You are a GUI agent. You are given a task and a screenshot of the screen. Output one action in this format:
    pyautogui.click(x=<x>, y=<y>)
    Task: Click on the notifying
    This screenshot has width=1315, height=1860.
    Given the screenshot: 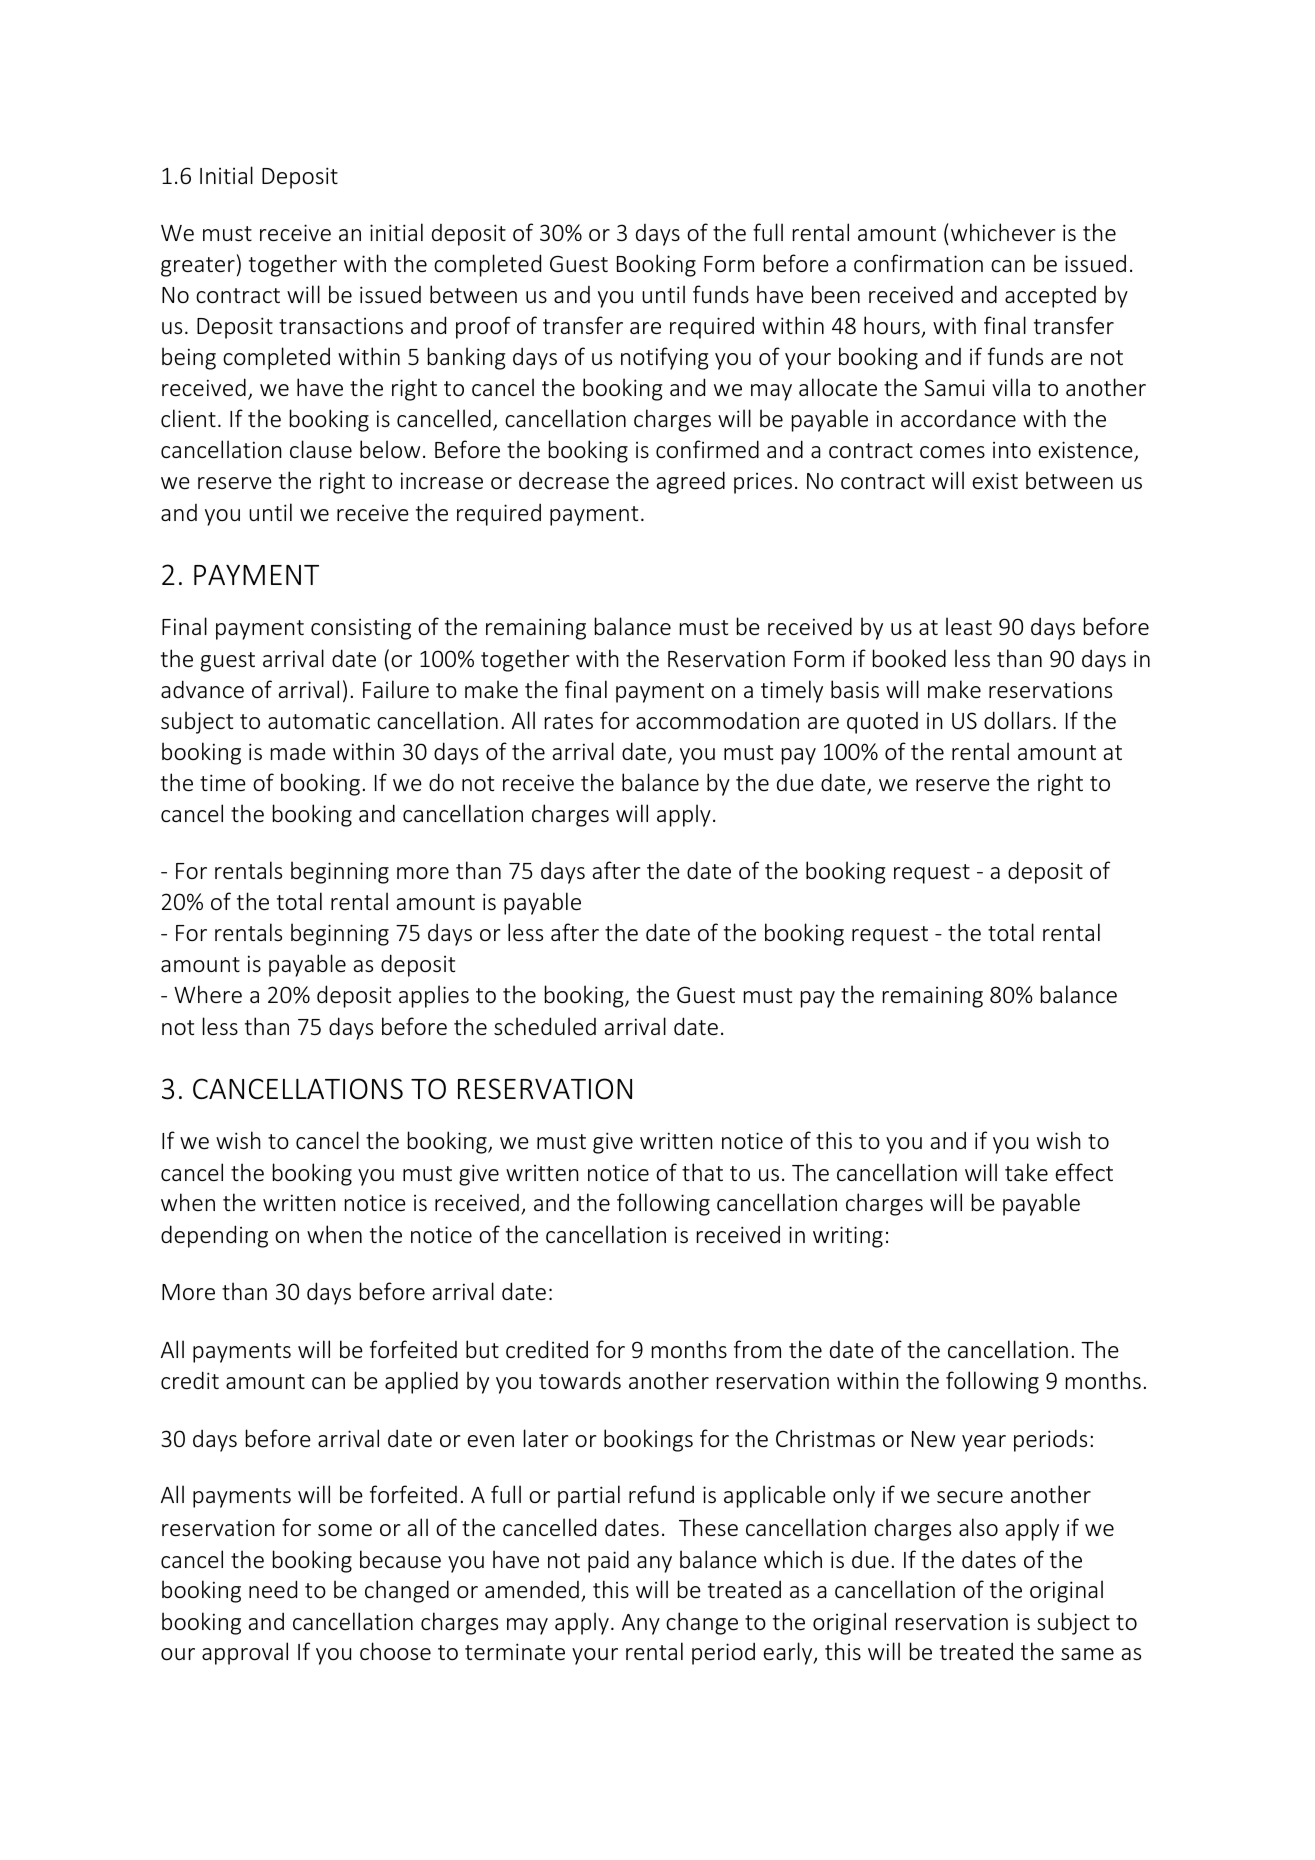 What is the action you would take?
    pyautogui.click(x=664, y=358)
